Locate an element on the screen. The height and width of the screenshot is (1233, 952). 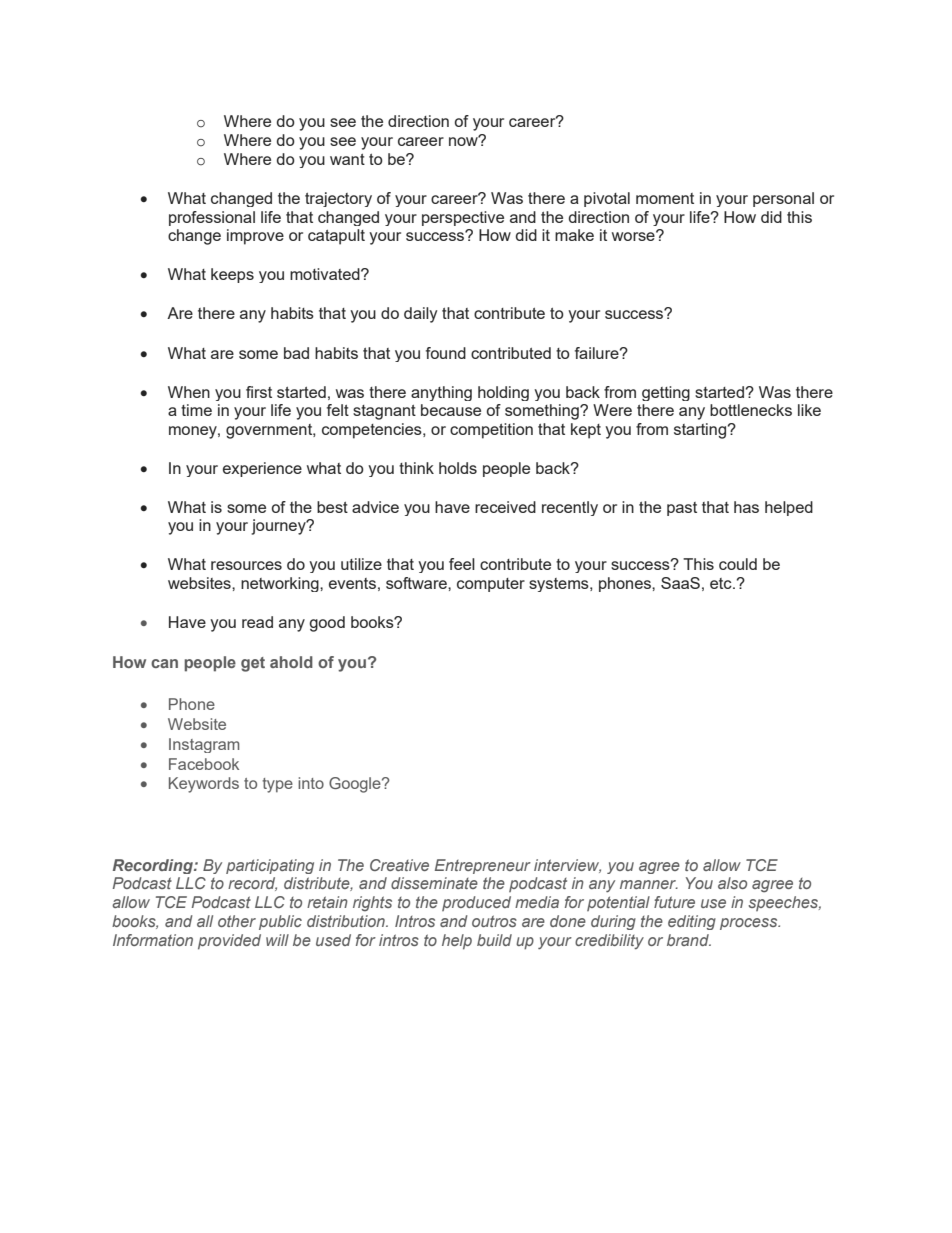
outros is located at coordinates (494, 921).
